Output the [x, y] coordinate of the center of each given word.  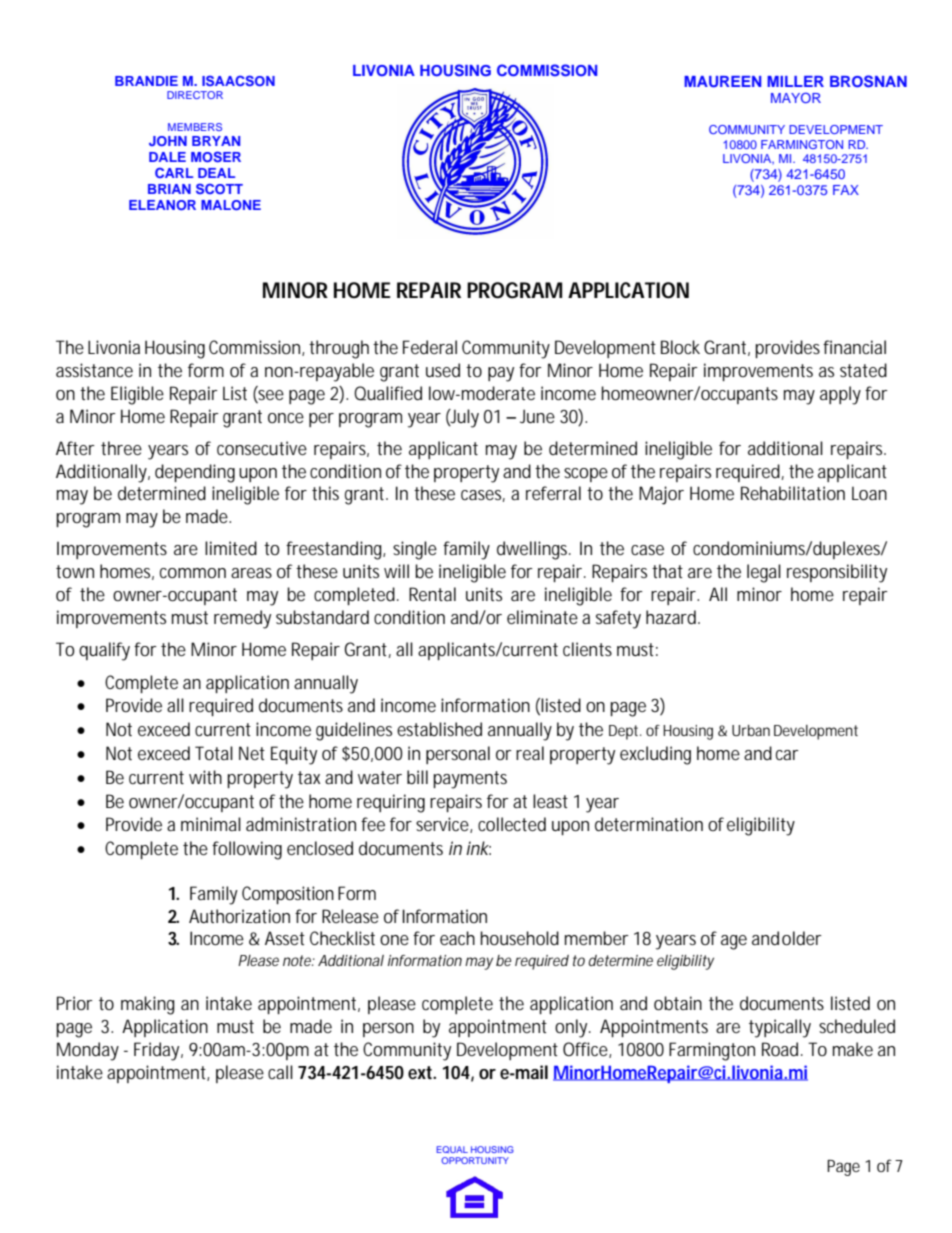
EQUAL [452, 1149]
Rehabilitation [793, 493]
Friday [156, 1051]
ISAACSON [238, 80]
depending [195, 473]
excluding [655, 755]
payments [470, 780]
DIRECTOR [195, 95]
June [537, 416]
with [205, 777]
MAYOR [796, 97]
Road [780, 1049]
